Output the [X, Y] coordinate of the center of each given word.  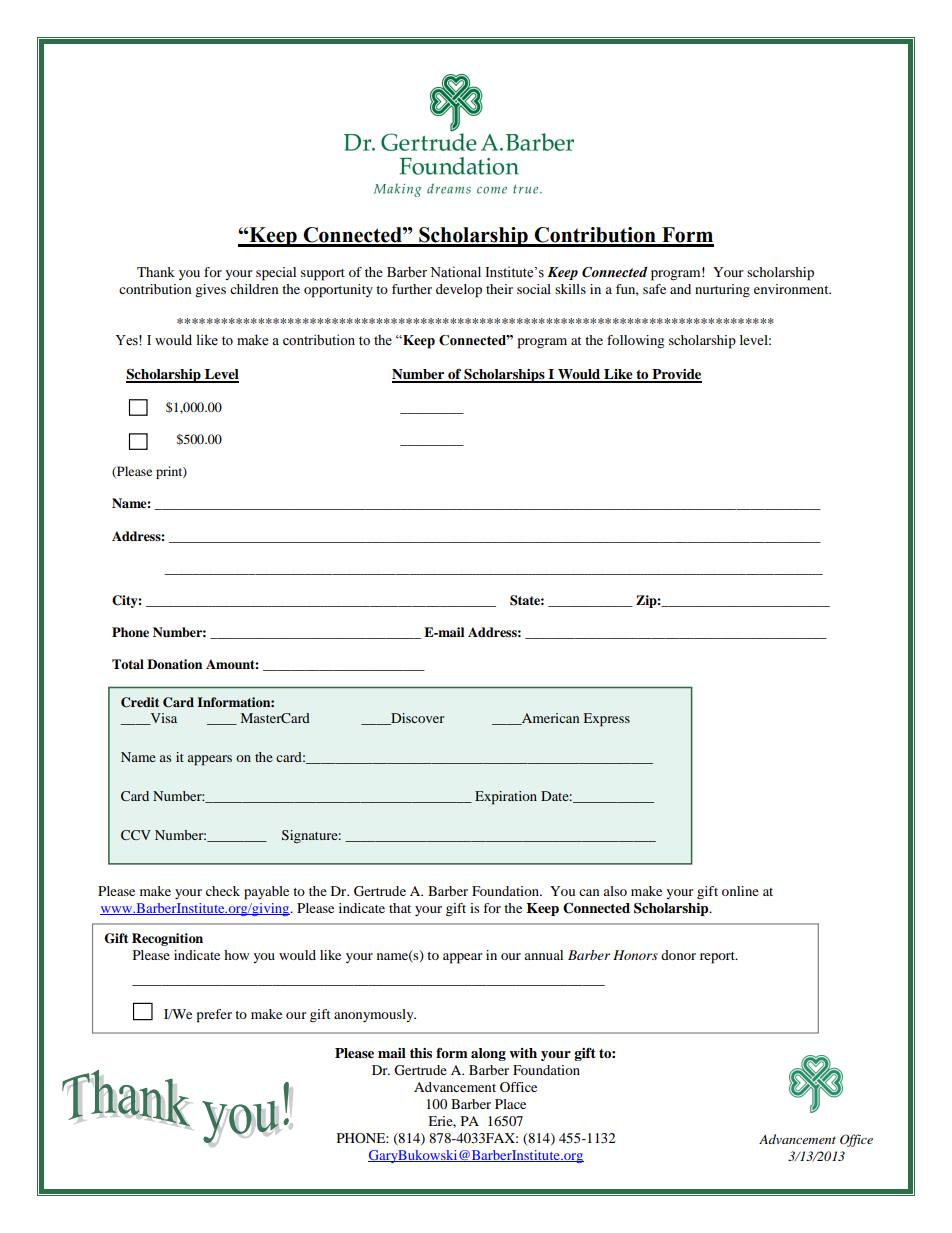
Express [607, 720]
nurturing [722, 291]
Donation [174, 664]
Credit [140, 702]
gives [210, 291]
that [400, 908]
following [635, 342]
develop [459, 291]
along [488, 1054]
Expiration [506, 798]
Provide [676, 375]
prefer [214, 1016]
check [223, 891]
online [740, 891]
